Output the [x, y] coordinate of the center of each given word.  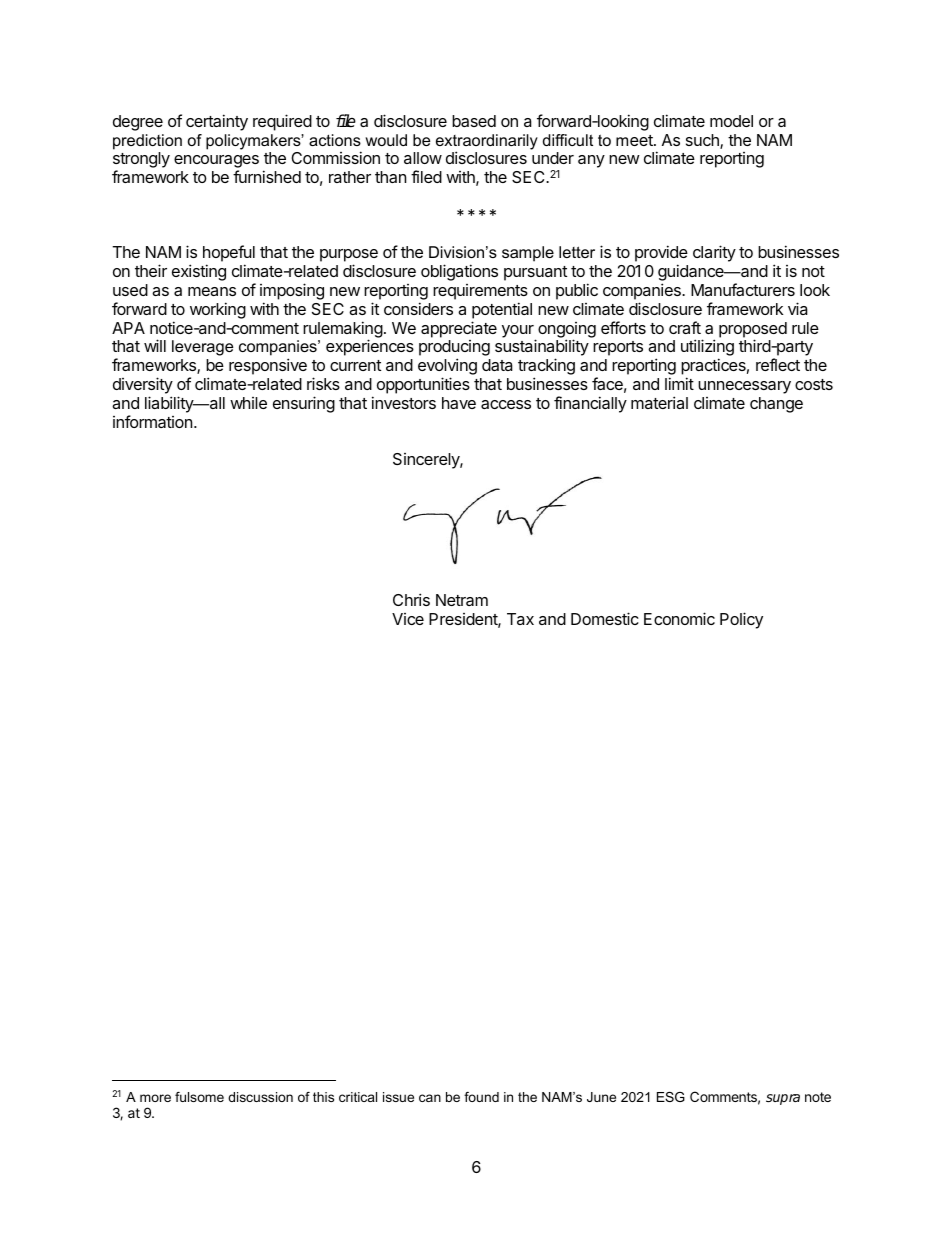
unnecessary [744, 387]
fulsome [199, 1097]
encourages [216, 163]
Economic [679, 618]
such [703, 141]
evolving [447, 368]
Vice [408, 619]
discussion [260, 1097]
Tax [520, 619]
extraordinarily [487, 143]
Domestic [605, 618]
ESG [671, 1097]
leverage [202, 348]
